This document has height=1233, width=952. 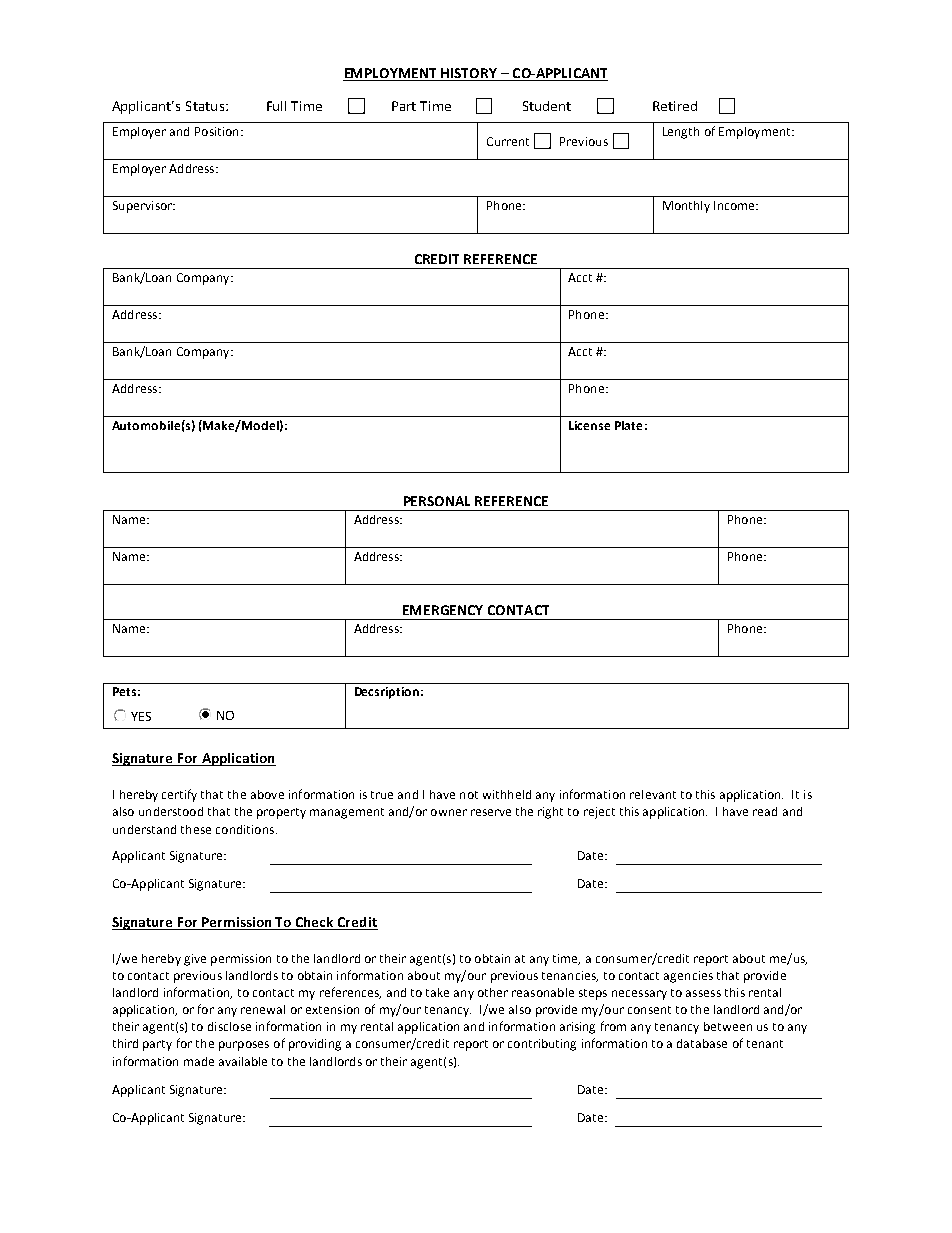 What do you see at coordinates (443, 610) in the document?
I see `EMERGENCY` at bounding box center [443, 610].
